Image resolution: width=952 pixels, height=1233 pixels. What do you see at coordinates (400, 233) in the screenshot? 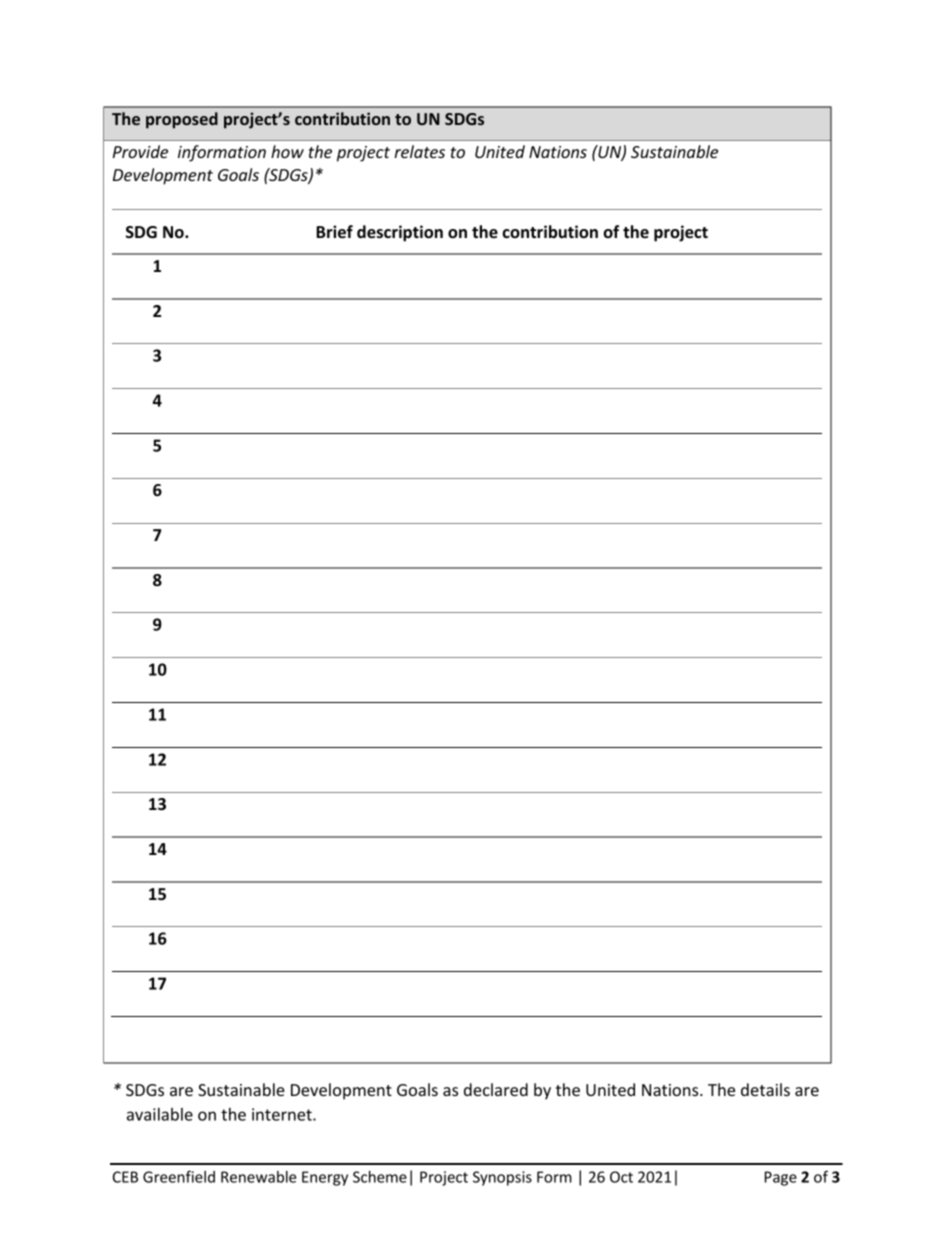
I see `description` at bounding box center [400, 233].
